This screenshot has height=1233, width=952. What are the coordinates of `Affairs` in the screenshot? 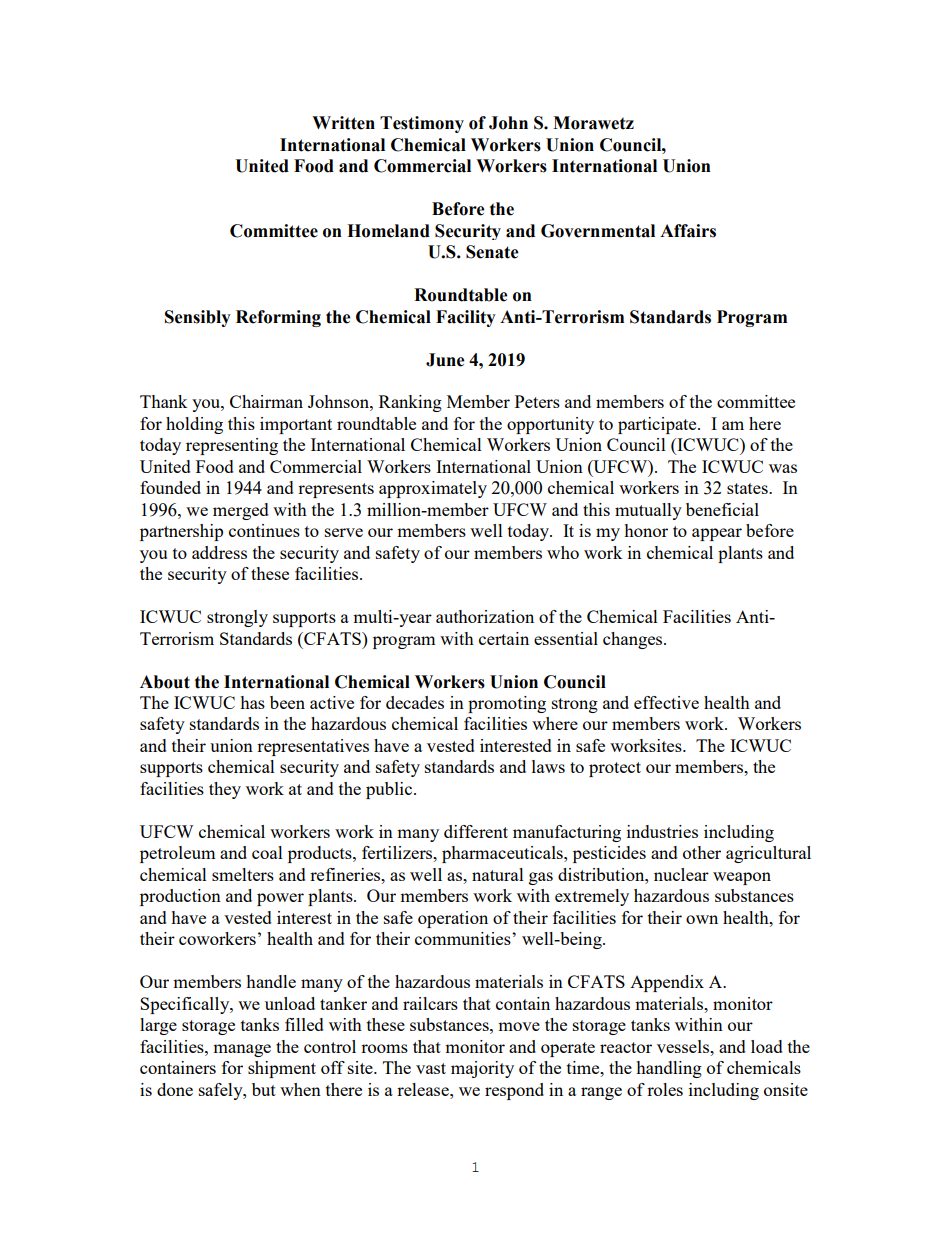 It's located at (688, 231).
